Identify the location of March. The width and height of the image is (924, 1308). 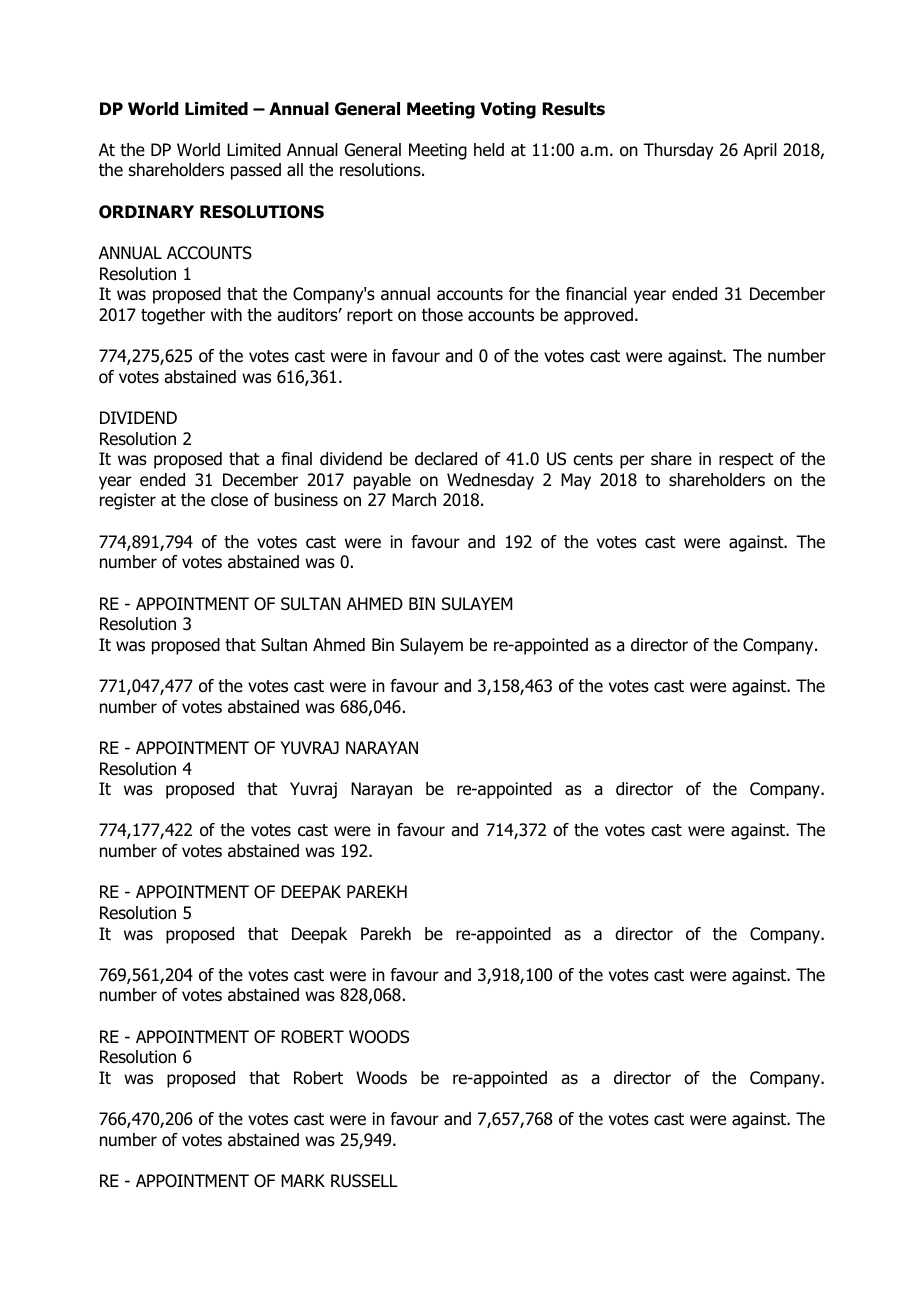
(414, 500).
